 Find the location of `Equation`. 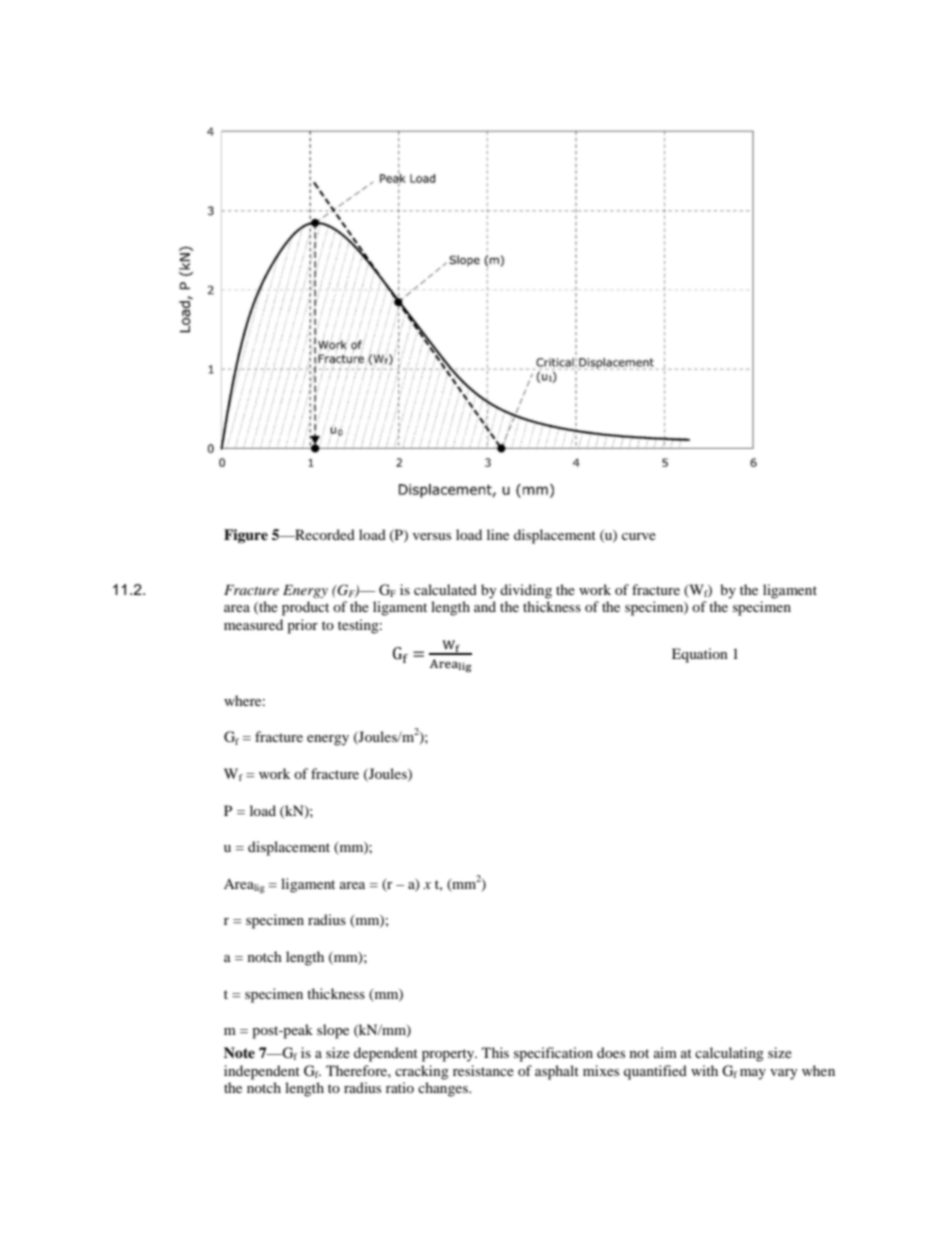

Equation is located at coordinates (700, 655).
